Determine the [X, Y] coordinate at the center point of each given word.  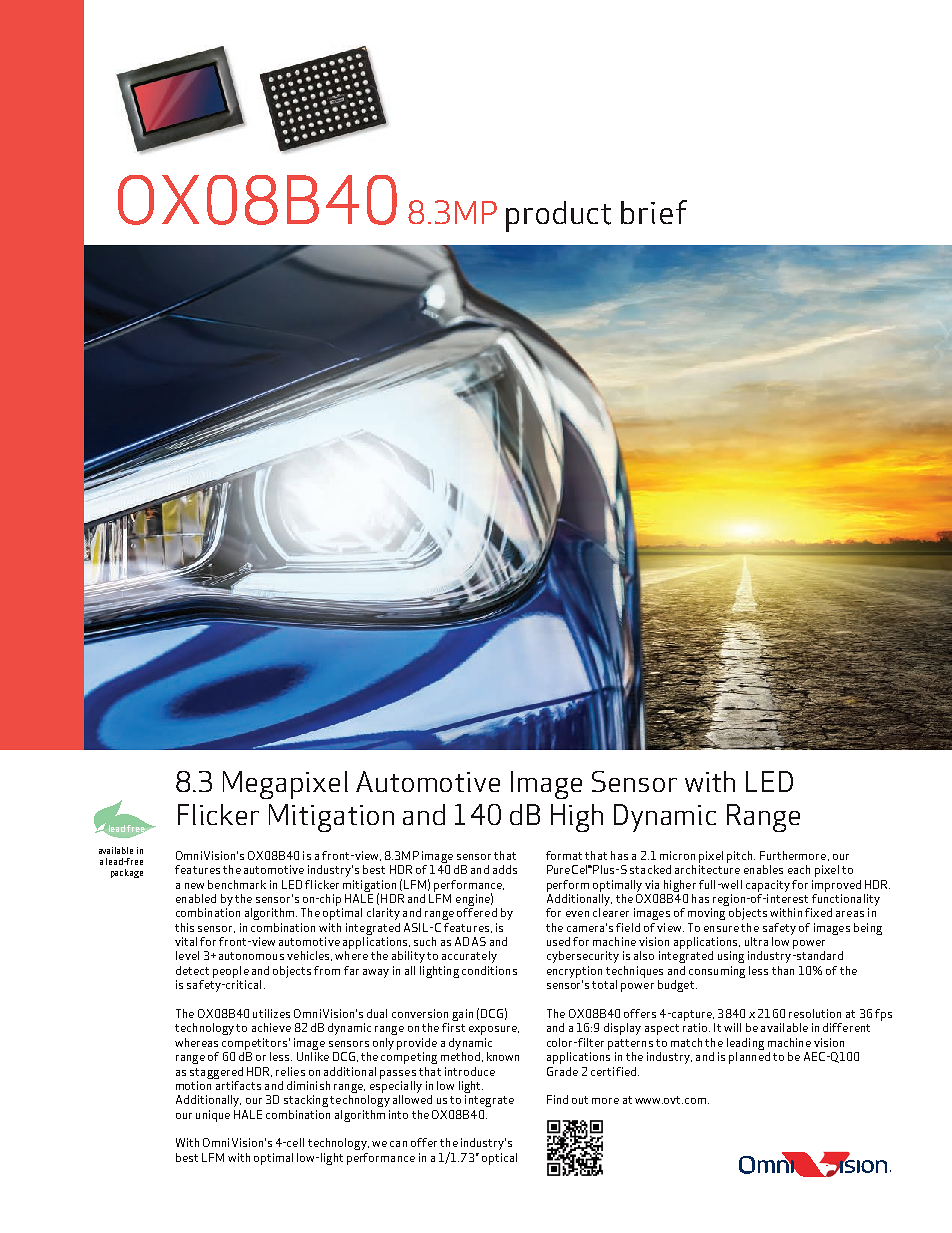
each [799, 869]
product [558, 216]
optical [499, 1159]
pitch [741, 857]
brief [654, 212]
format [564, 855]
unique [213, 1116]
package [127, 873]
